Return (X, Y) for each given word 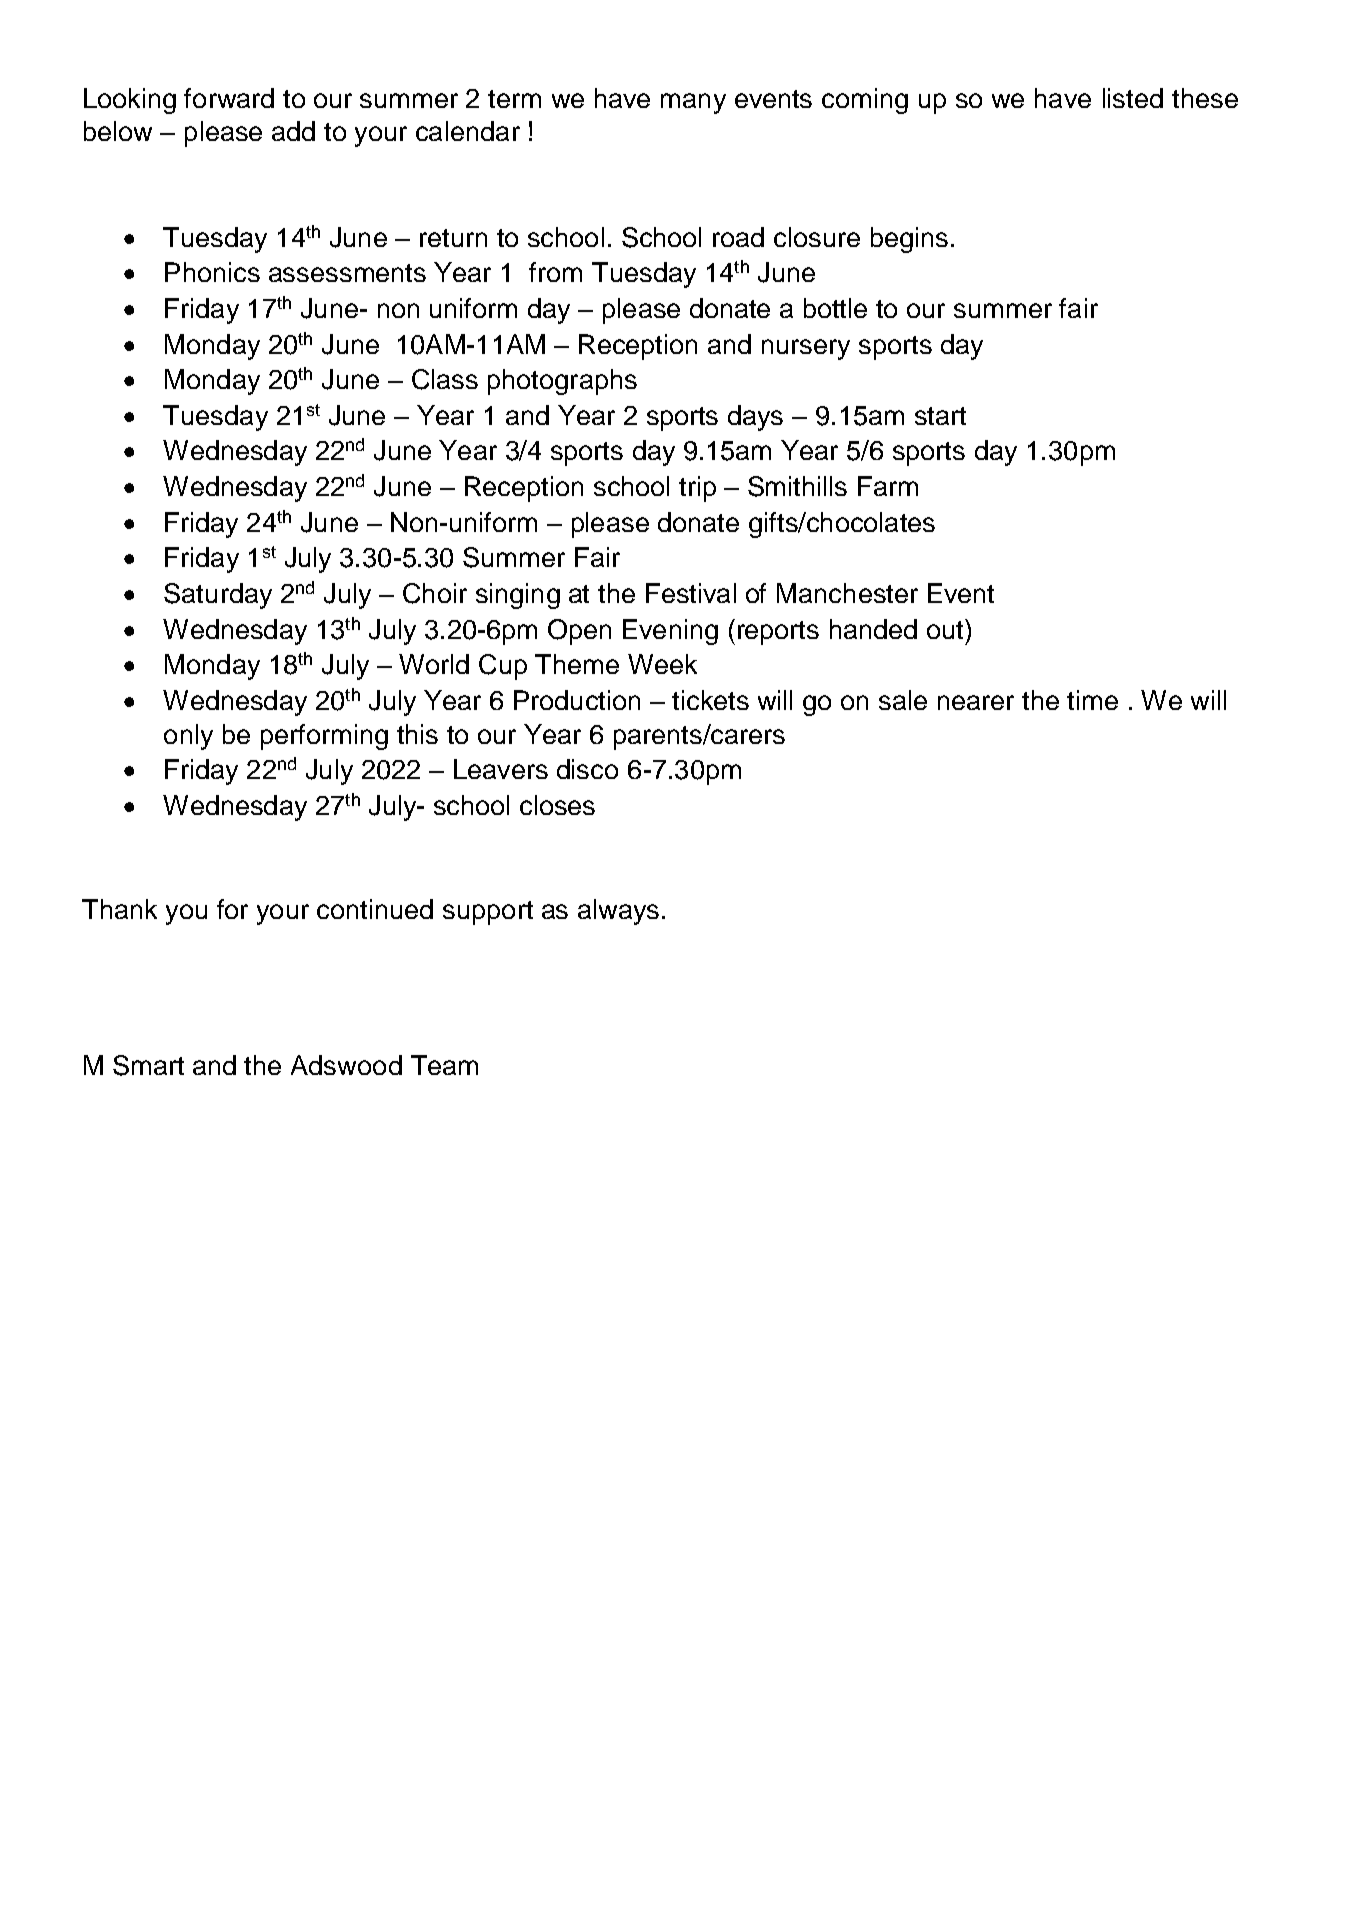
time (1092, 700)
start (940, 416)
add (293, 131)
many (693, 103)
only (188, 737)
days (755, 418)
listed (1133, 98)
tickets (710, 700)
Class (445, 379)
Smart (148, 1065)
